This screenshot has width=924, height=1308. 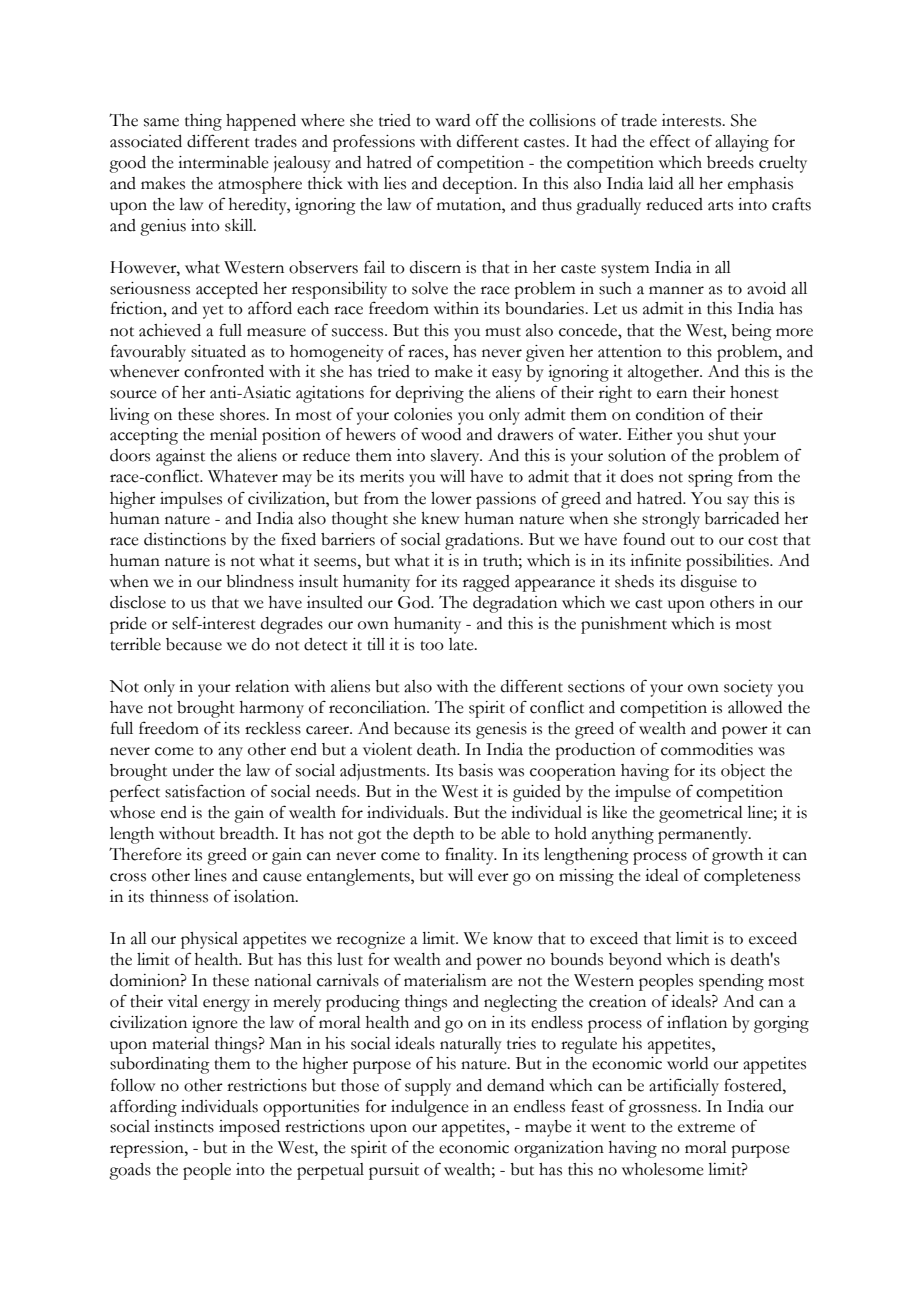 What do you see at coordinates (748, 688) in the screenshot?
I see `society` at bounding box center [748, 688].
